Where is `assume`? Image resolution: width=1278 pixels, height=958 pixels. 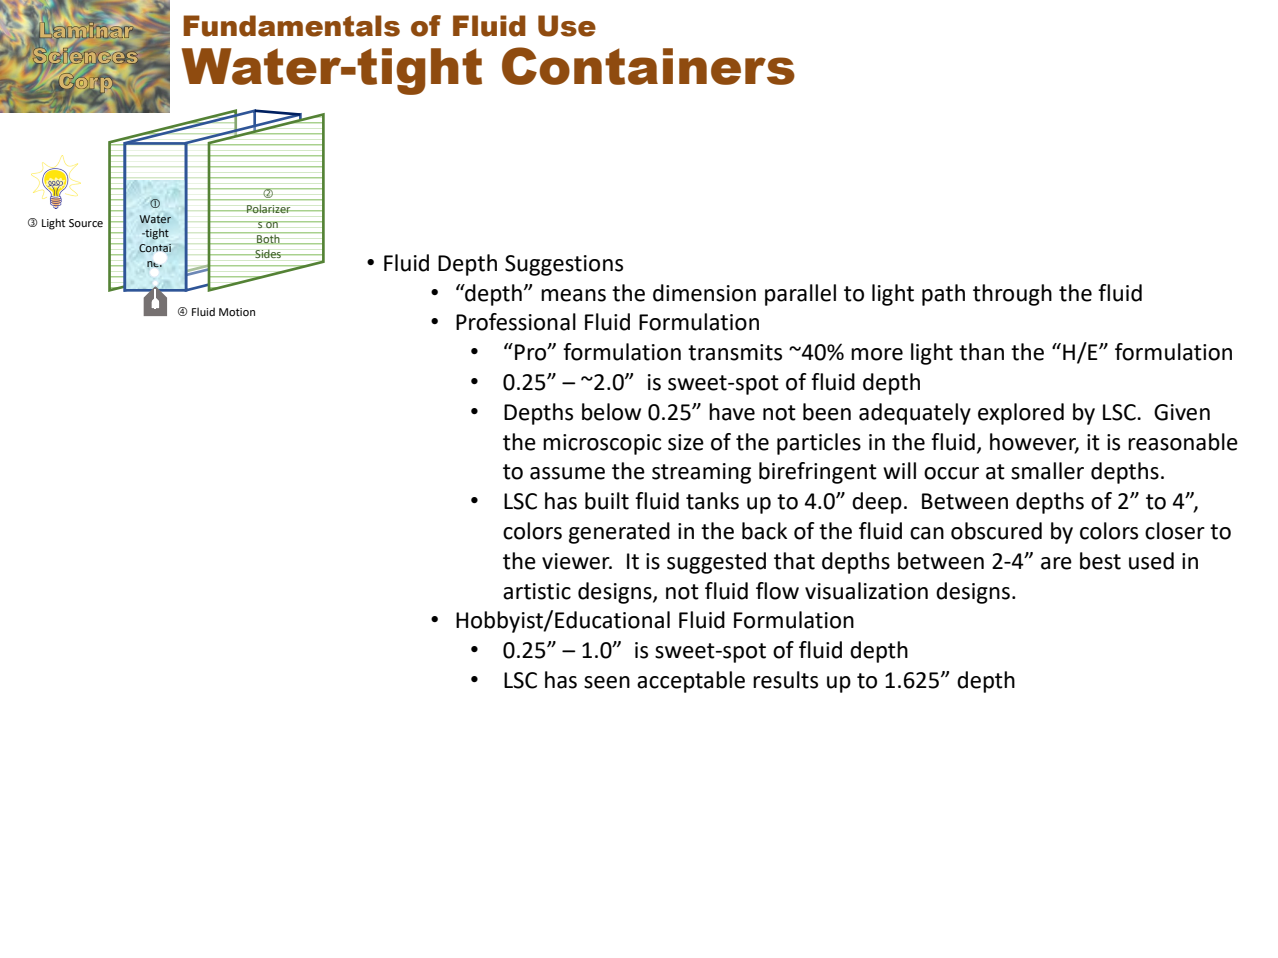
assume is located at coordinates (567, 473).
